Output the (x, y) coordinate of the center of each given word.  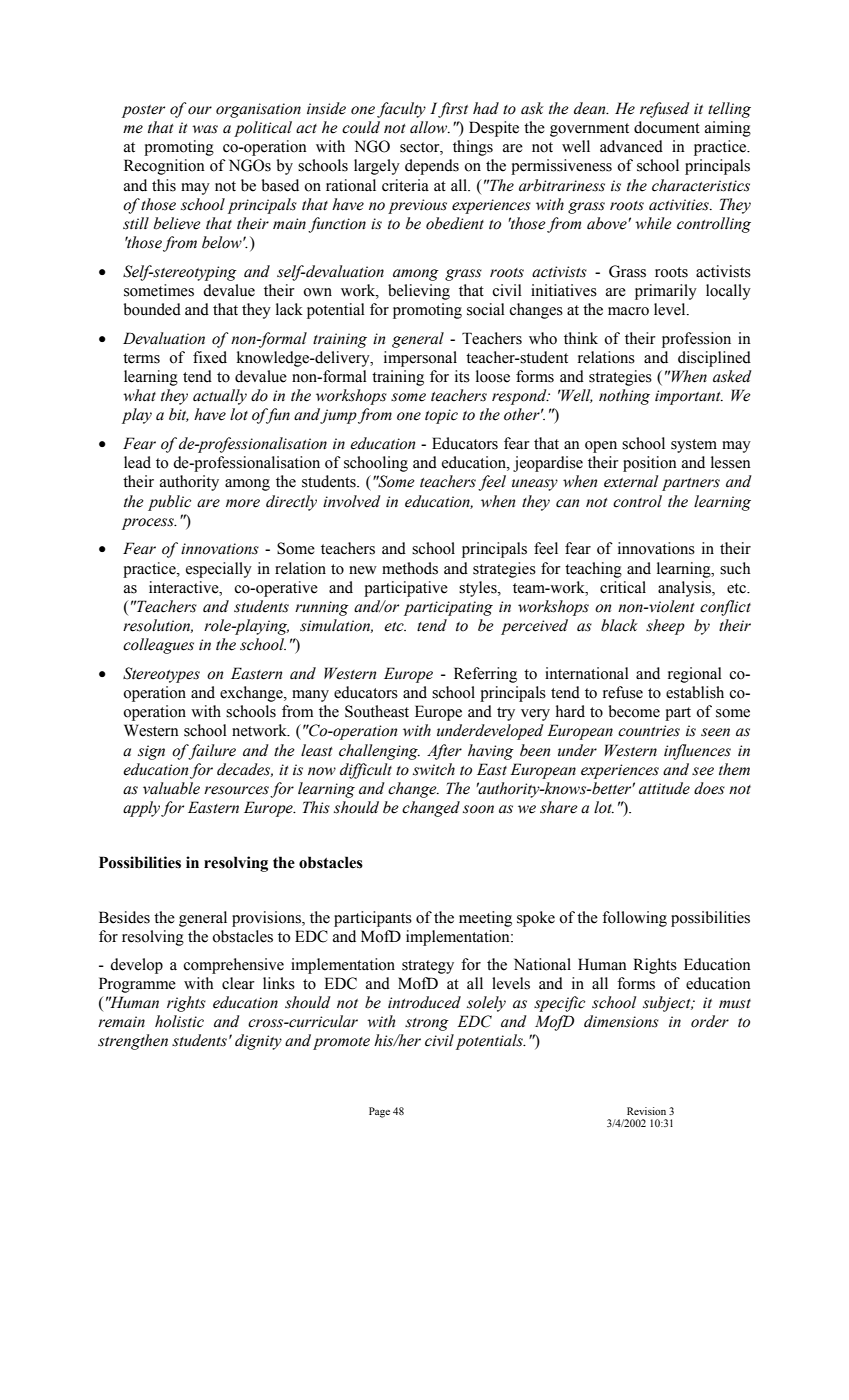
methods (410, 568)
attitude (664, 788)
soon (478, 809)
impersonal (420, 359)
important (689, 397)
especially (219, 570)
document (667, 127)
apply (141, 809)
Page (379, 1112)
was (205, 129)
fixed (210, 357)
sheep (665, 627)
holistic (179, 1021)
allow (430, 127)
